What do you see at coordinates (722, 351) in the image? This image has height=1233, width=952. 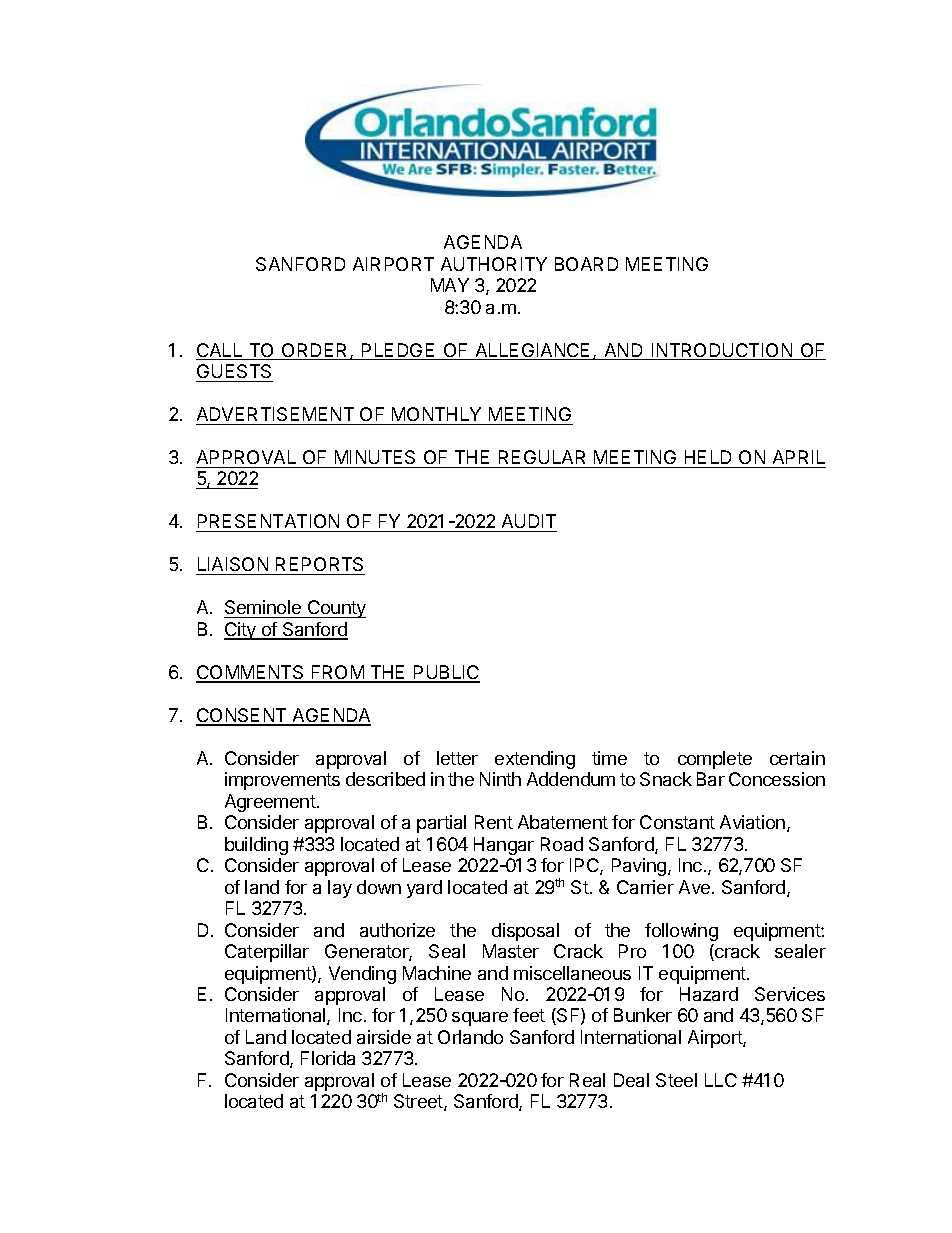 I see `INTRODUCTION` at bounding box center [722, 351].
